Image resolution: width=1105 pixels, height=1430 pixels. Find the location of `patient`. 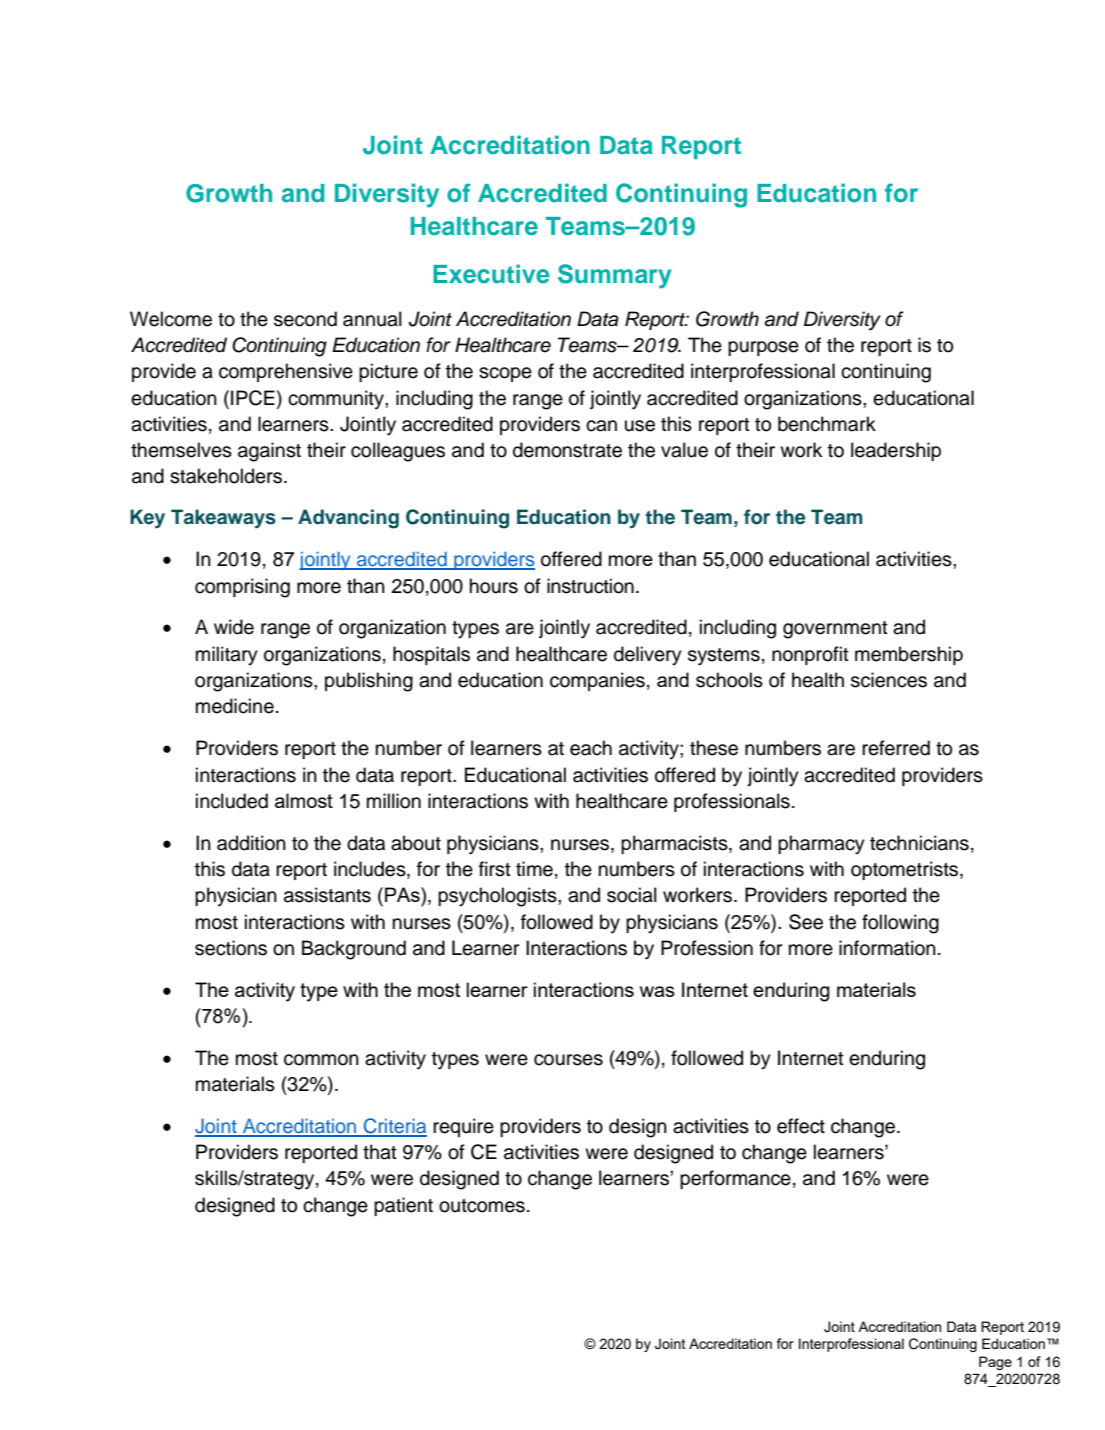

patient is located at coordinates (403, 1206).
